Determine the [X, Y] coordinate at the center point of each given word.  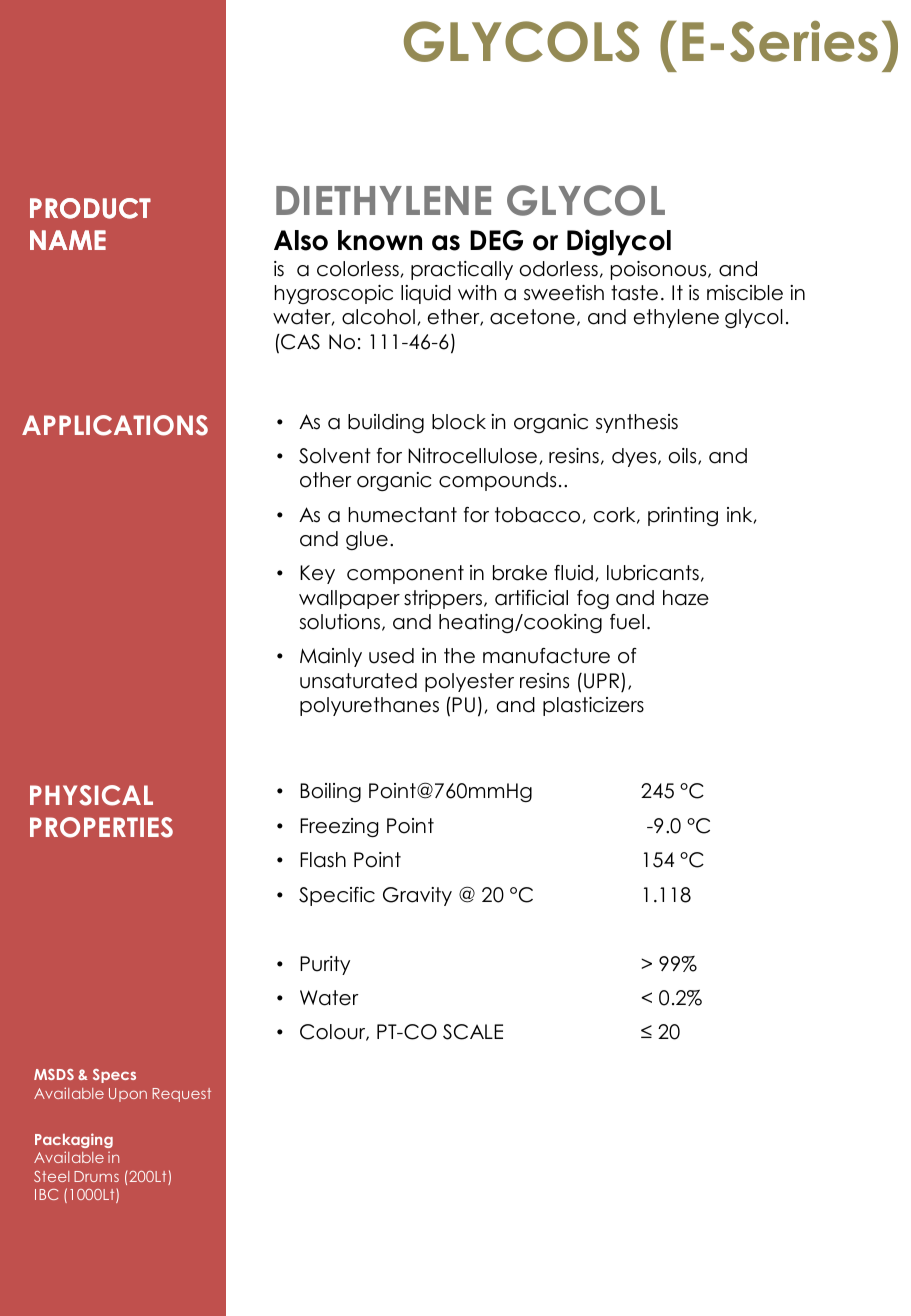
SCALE [473, 1032]
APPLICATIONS [115, 425]
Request [182, 1095]
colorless [358, 269]
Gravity [417, 896]
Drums [96, 1176]
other [326, 480]
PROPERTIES [101, 827]
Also [301, 240]
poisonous [660, 270]
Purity [325, 965]
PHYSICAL [91, 795]
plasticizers [593, 706]
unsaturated [358, 681]
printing [683, 516]
